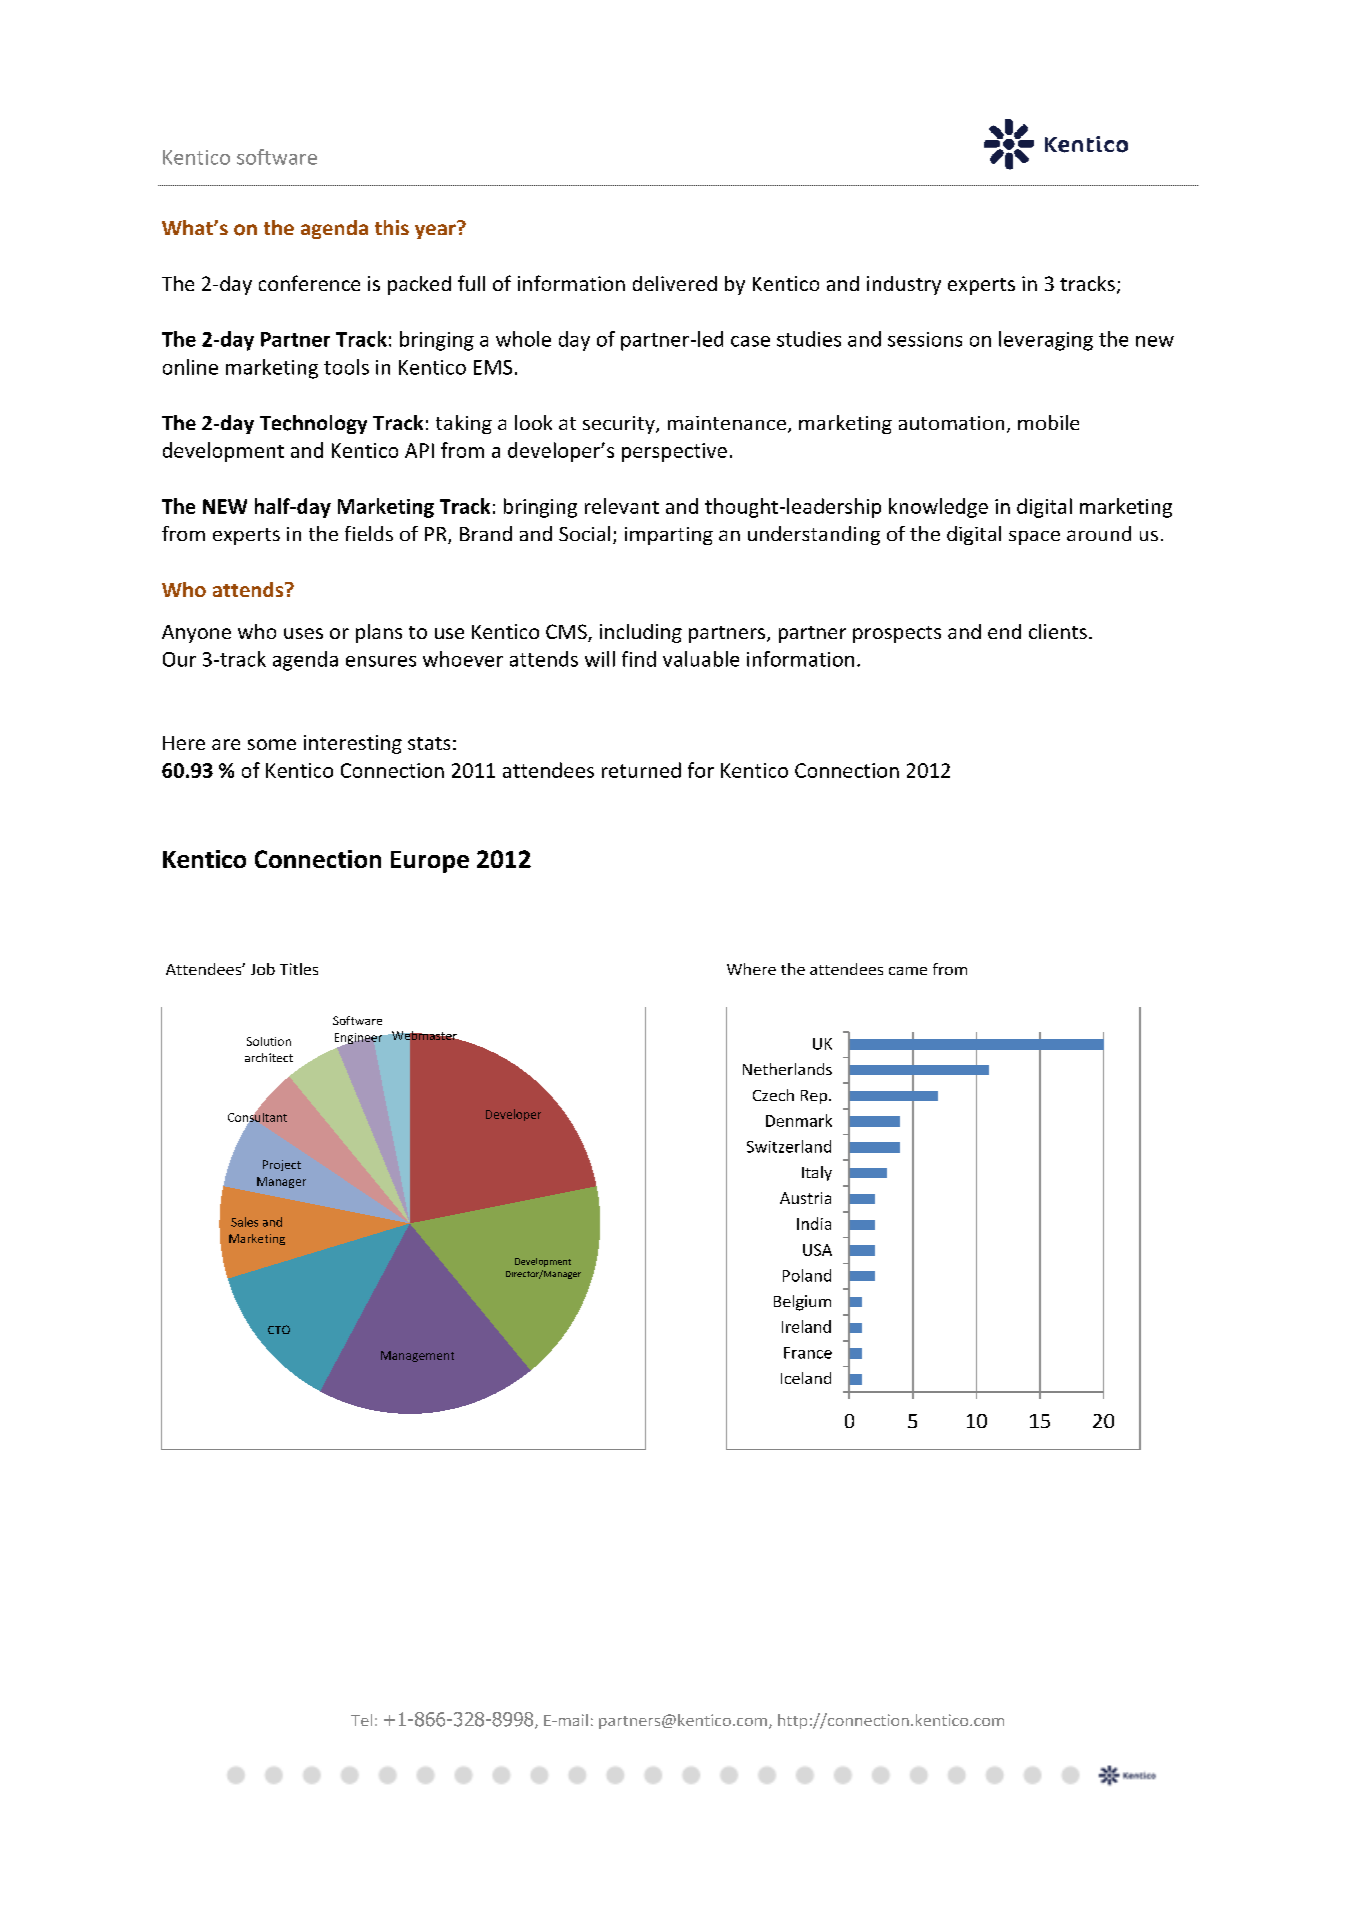 This screenshot has height=1919, width=1357. I want to click on industry, so click(904, 285).
